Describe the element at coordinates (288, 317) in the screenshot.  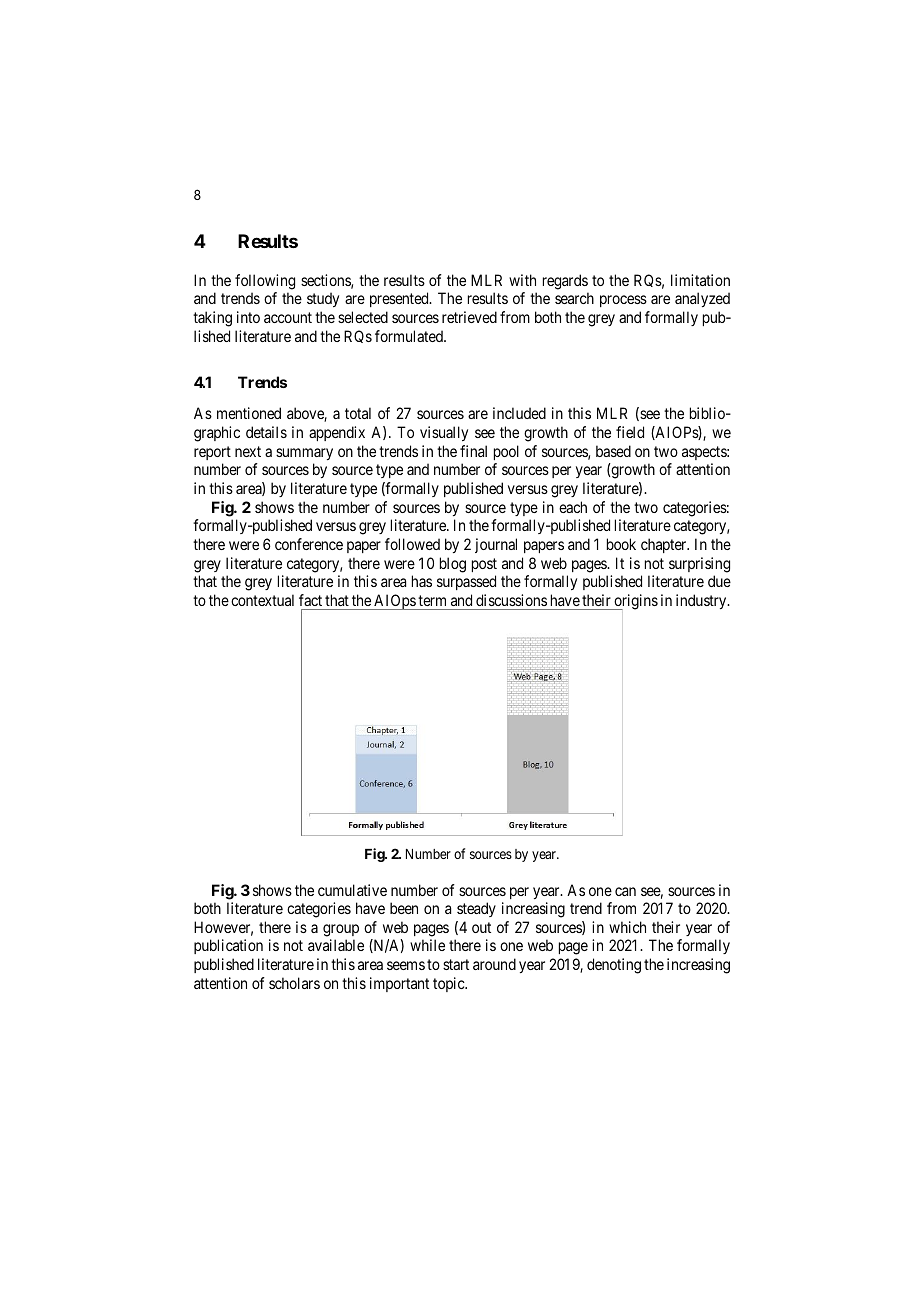
I see `account` at that location.
